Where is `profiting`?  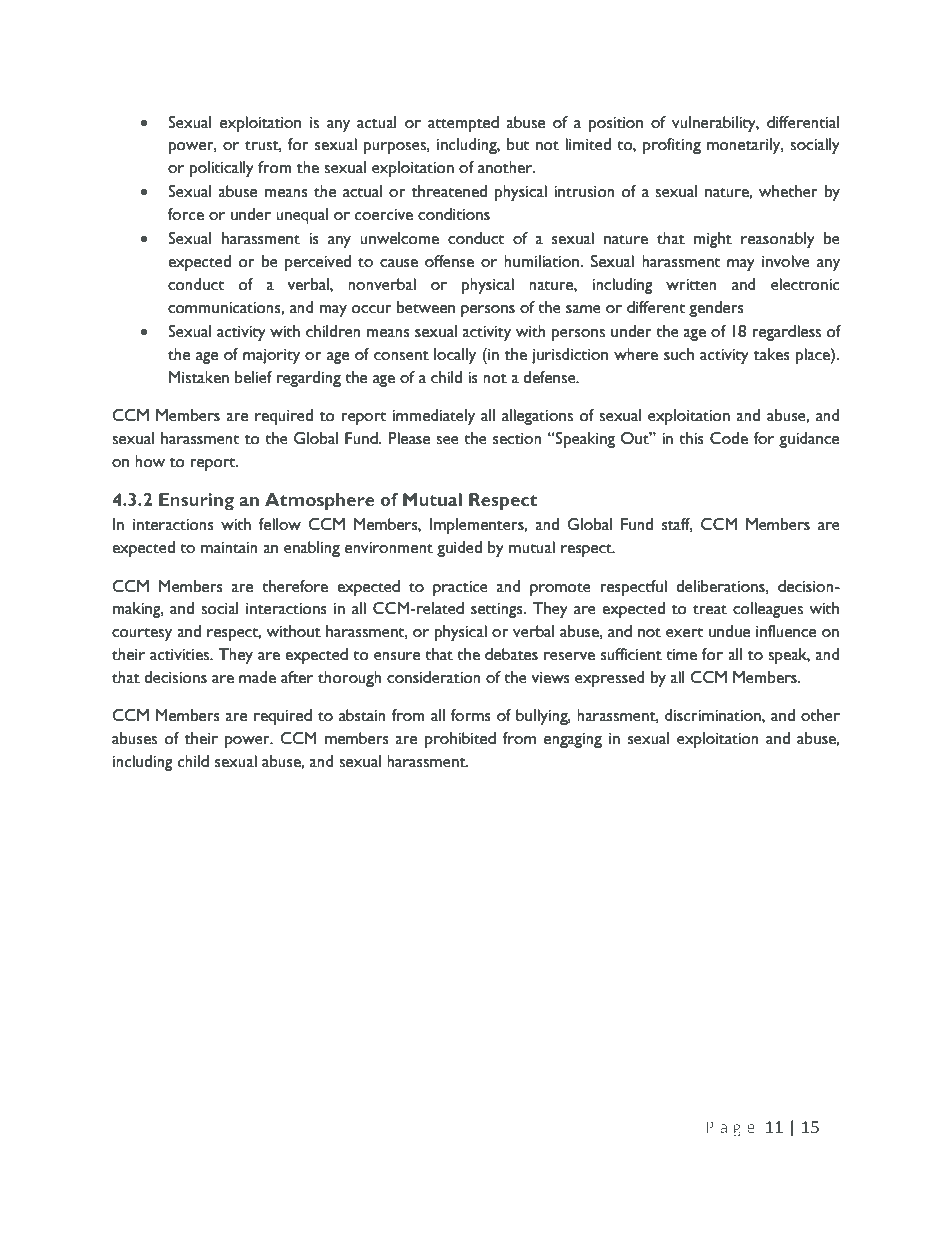 profiting is located at coordinates (672, 146).
